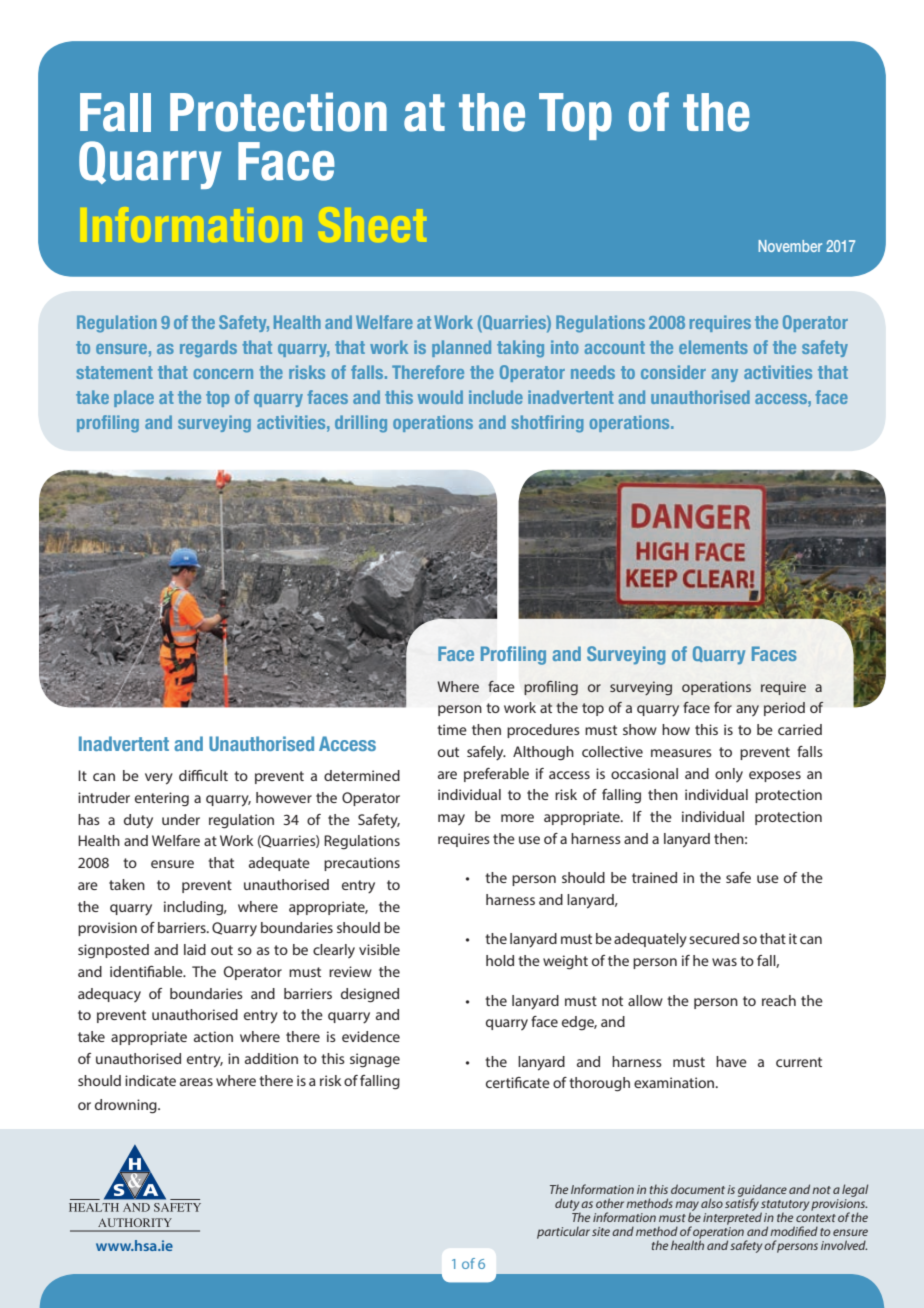 This image has height=1308, width=924. I want to click on identifiable, so click(147, 971).
